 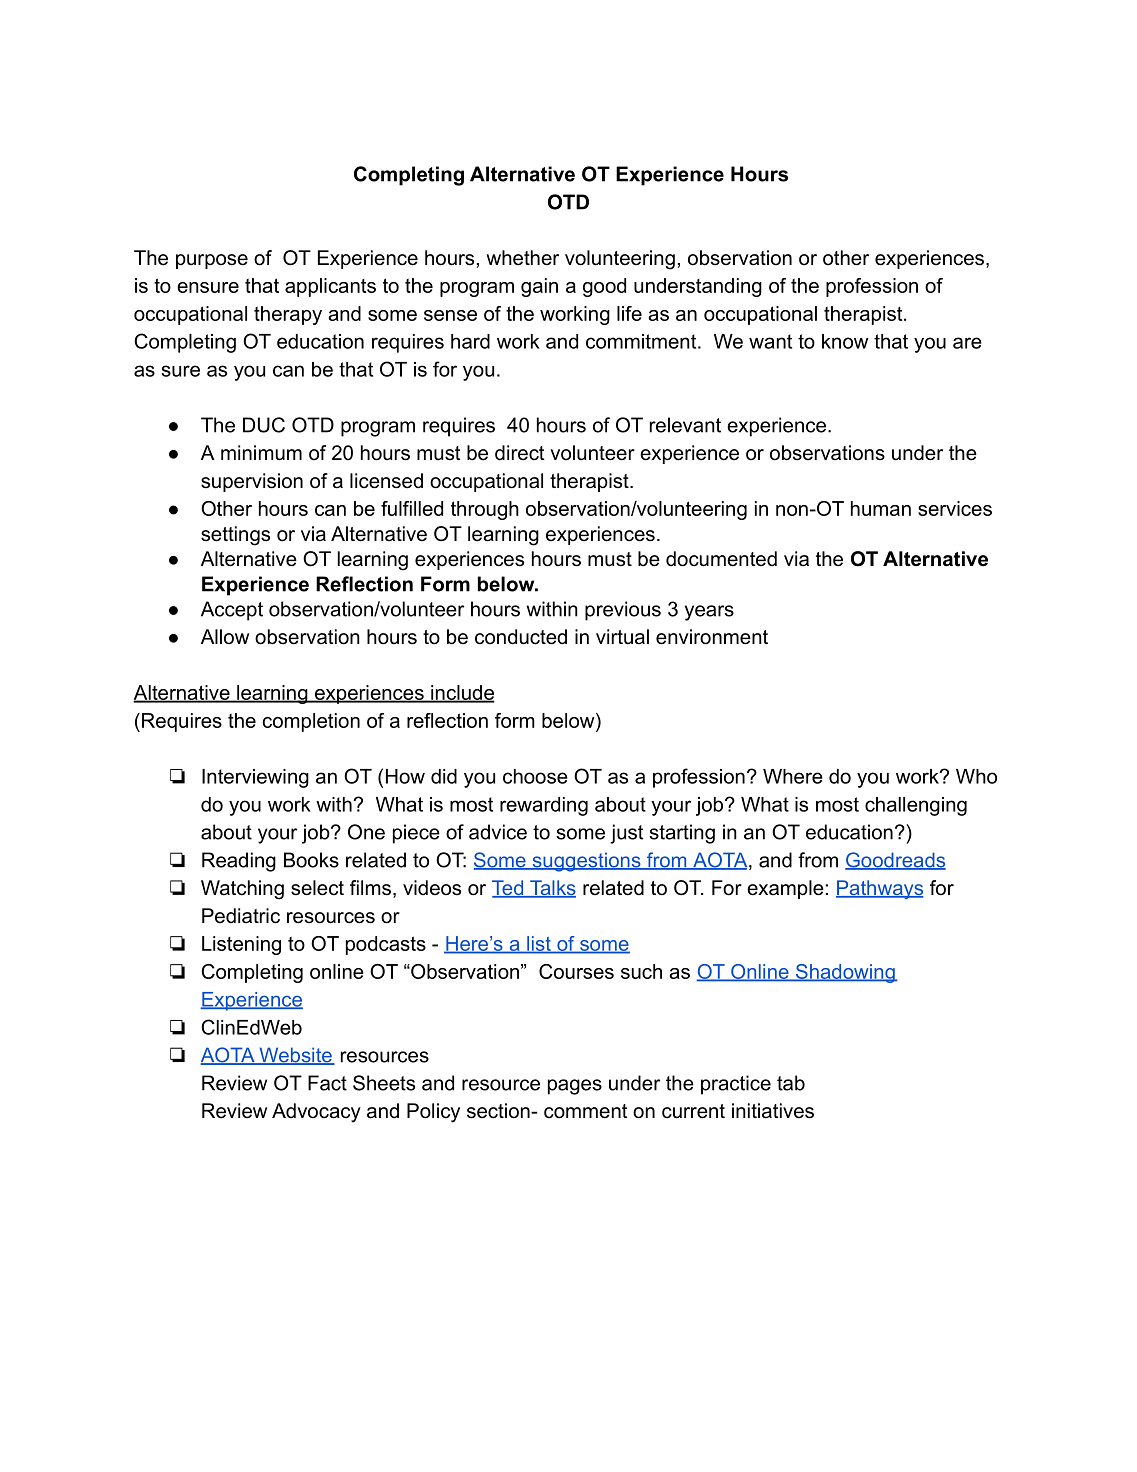 What do you see at coordinates (311, 722) in the page?
I see `completion` at bounding box center [311, 722].
